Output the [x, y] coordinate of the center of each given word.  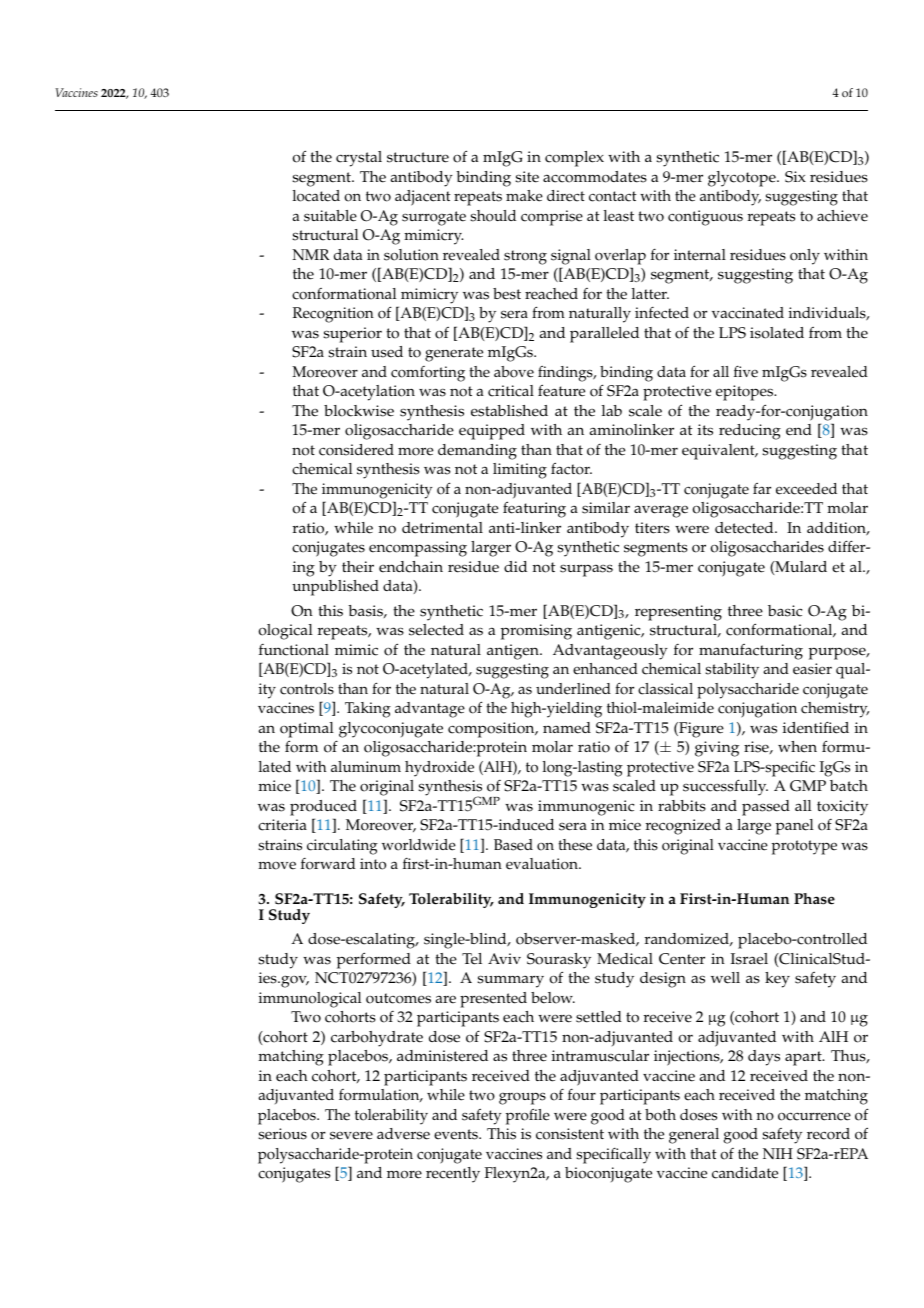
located [316, 196]
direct [566, 196]
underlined [573, 689]
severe [351, 1135]
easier [812, 669]
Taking [368, 710]
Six [795, 177]
